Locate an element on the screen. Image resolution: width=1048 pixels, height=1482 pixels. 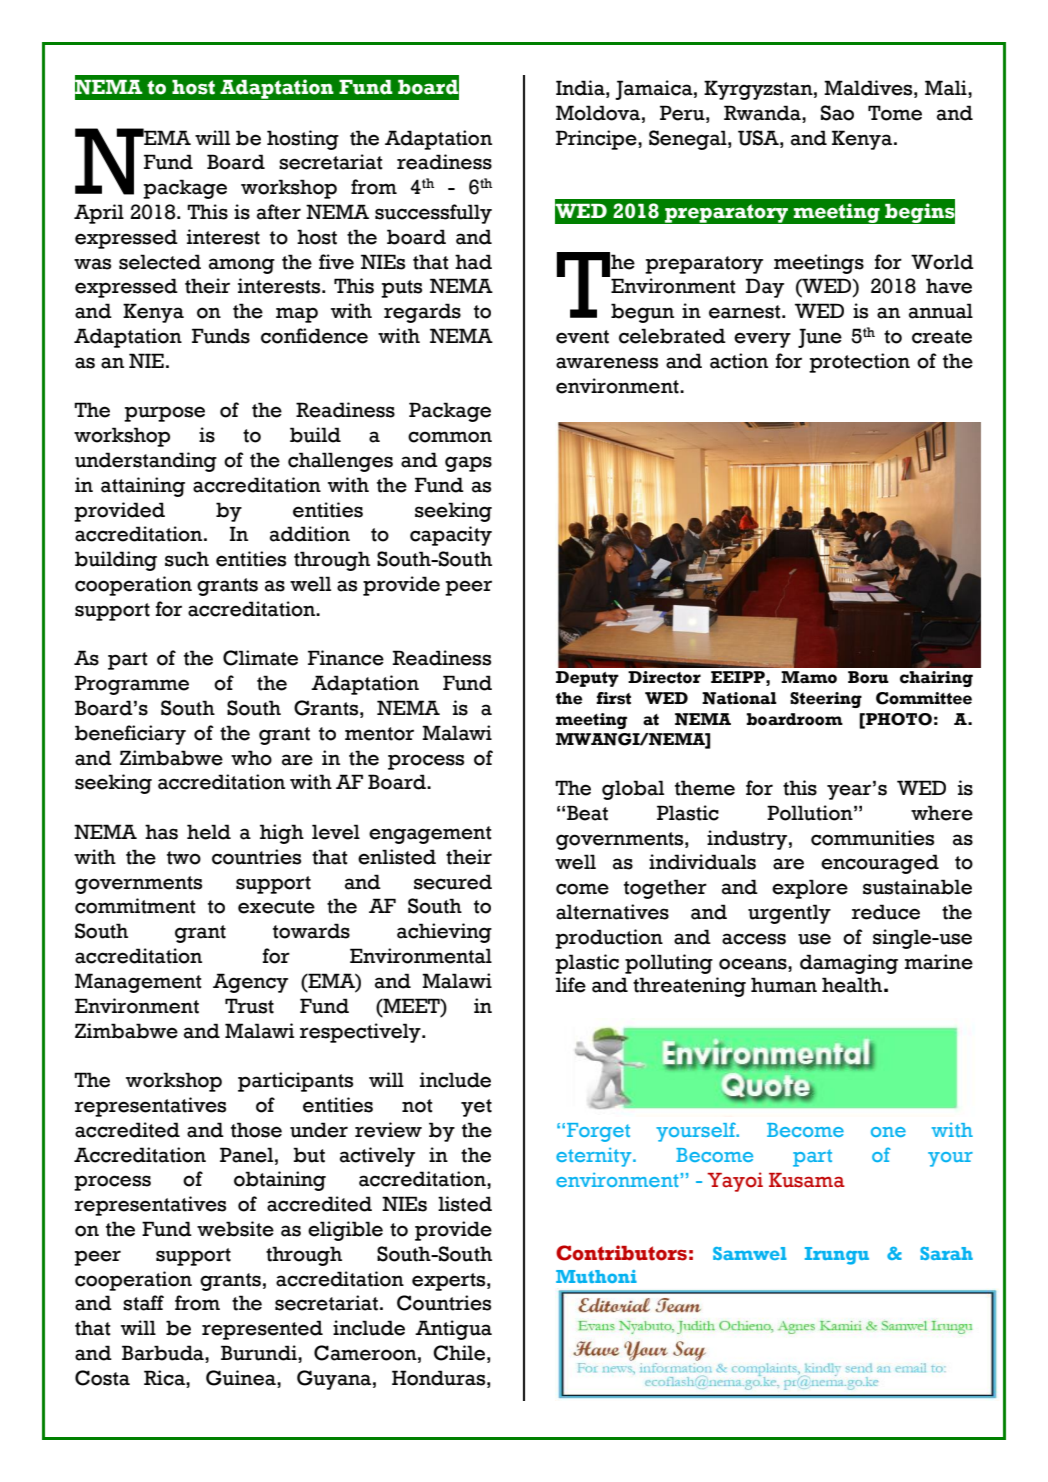
Sarah is located at coordinates (946, 1253).
